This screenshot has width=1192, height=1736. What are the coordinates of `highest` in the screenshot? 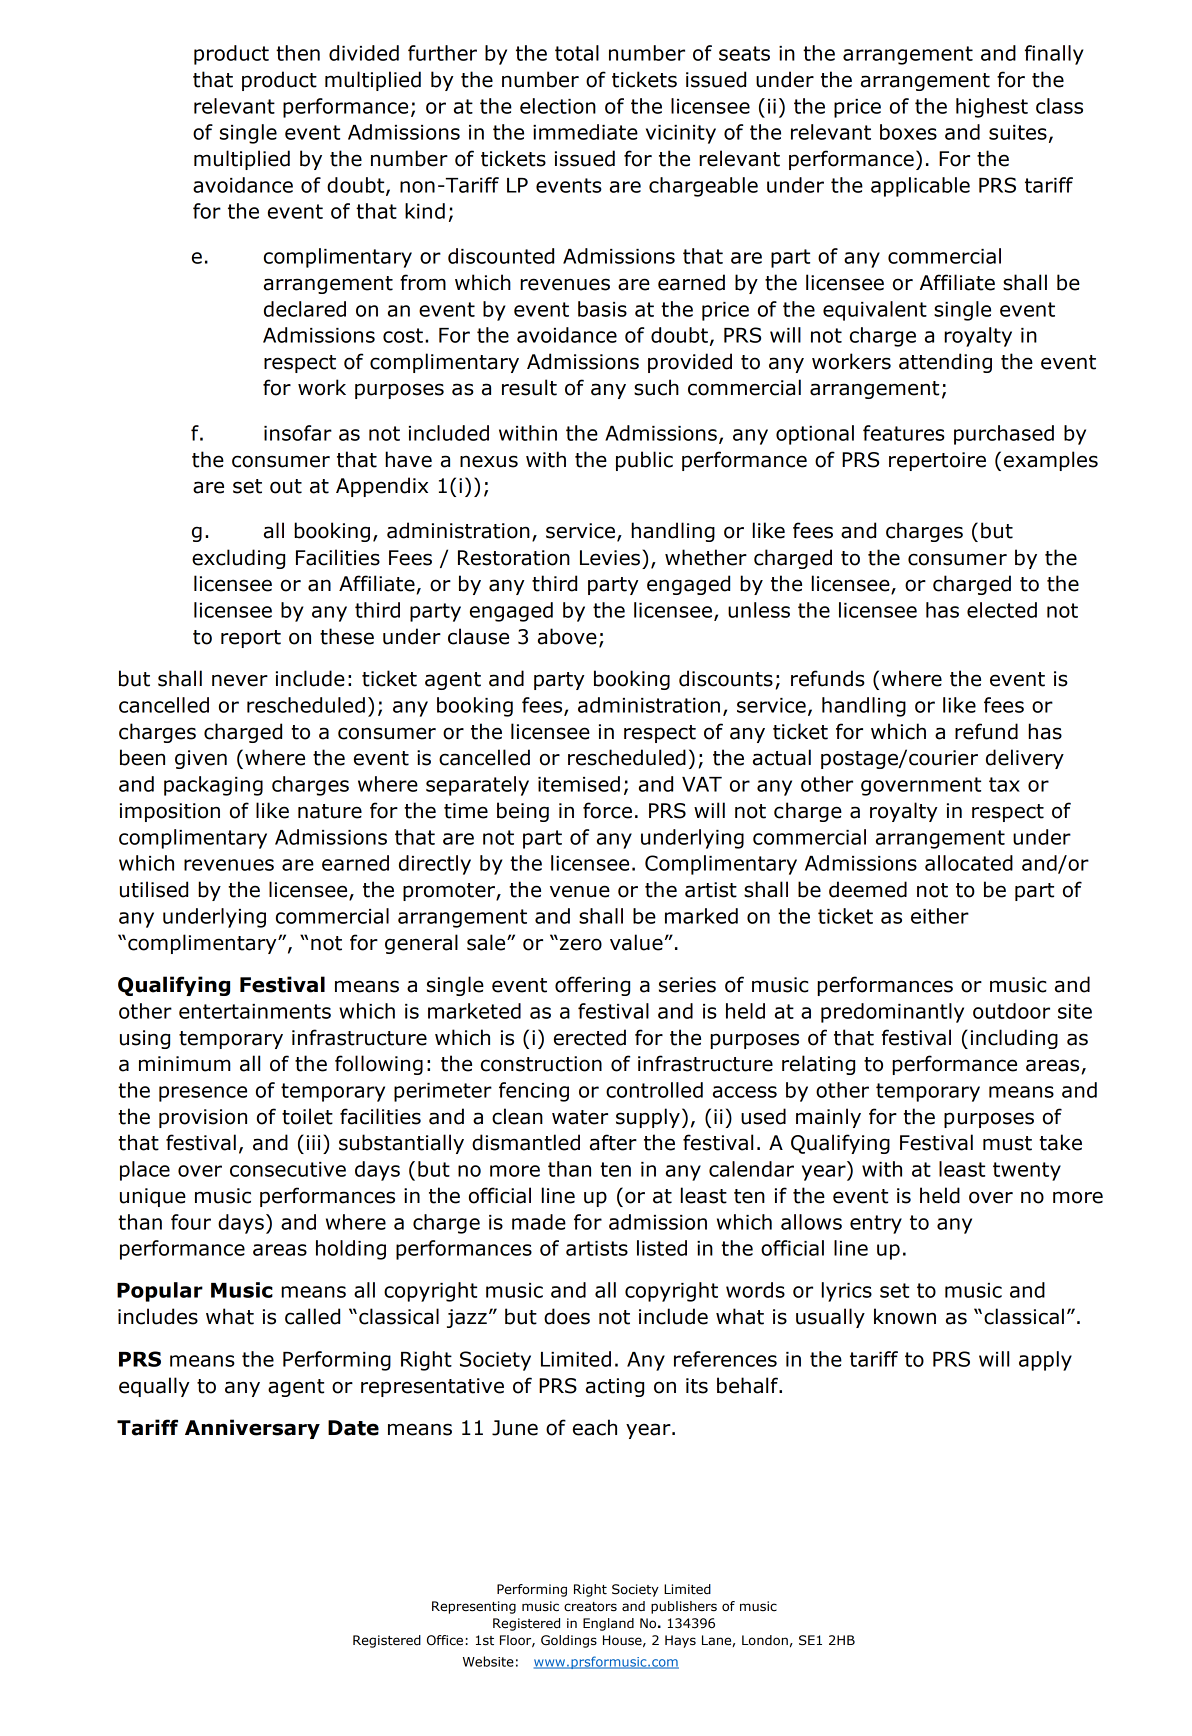 It's located at (992, 108).
